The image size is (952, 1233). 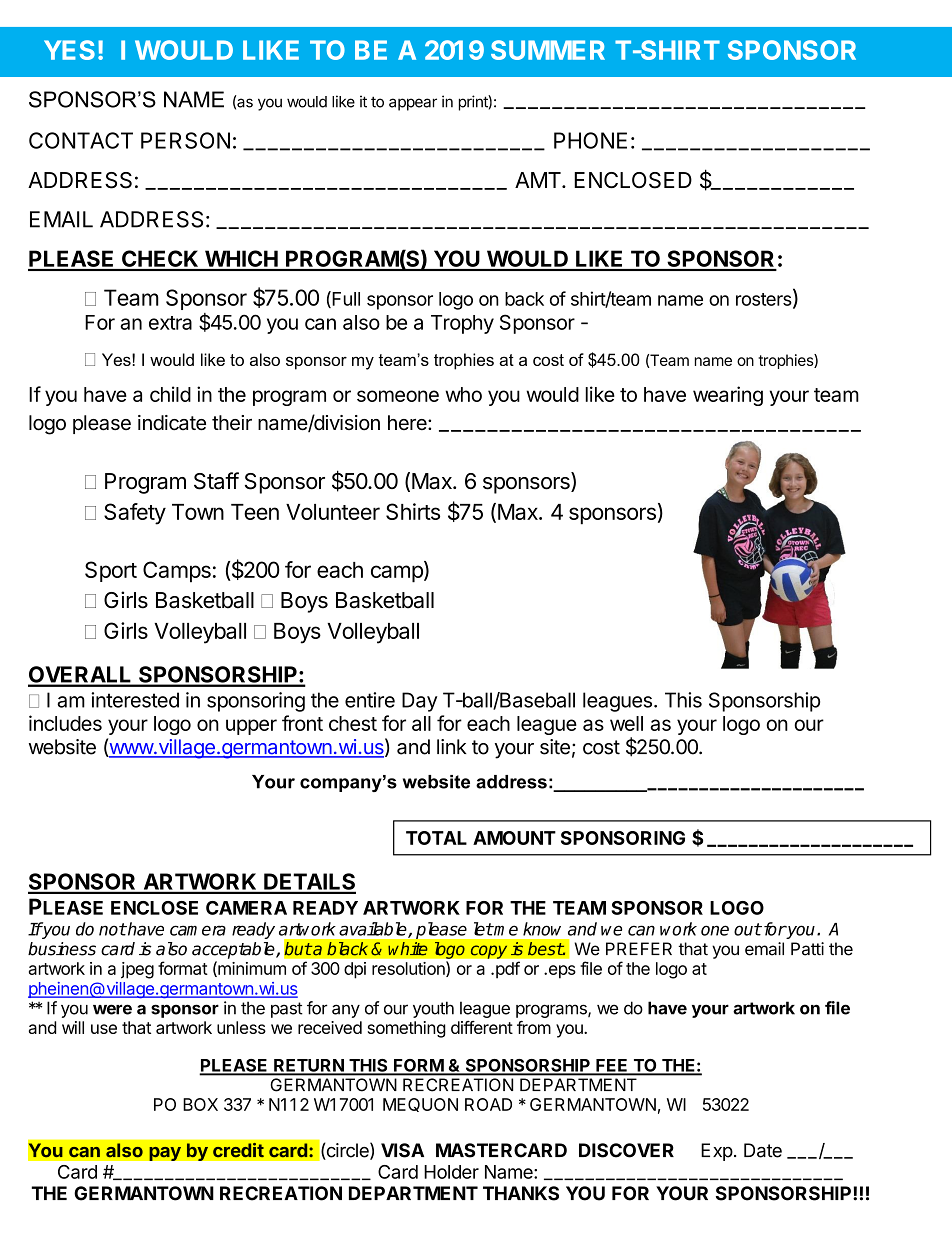 I want to click on PHONE, so click(x=590, y=140).
